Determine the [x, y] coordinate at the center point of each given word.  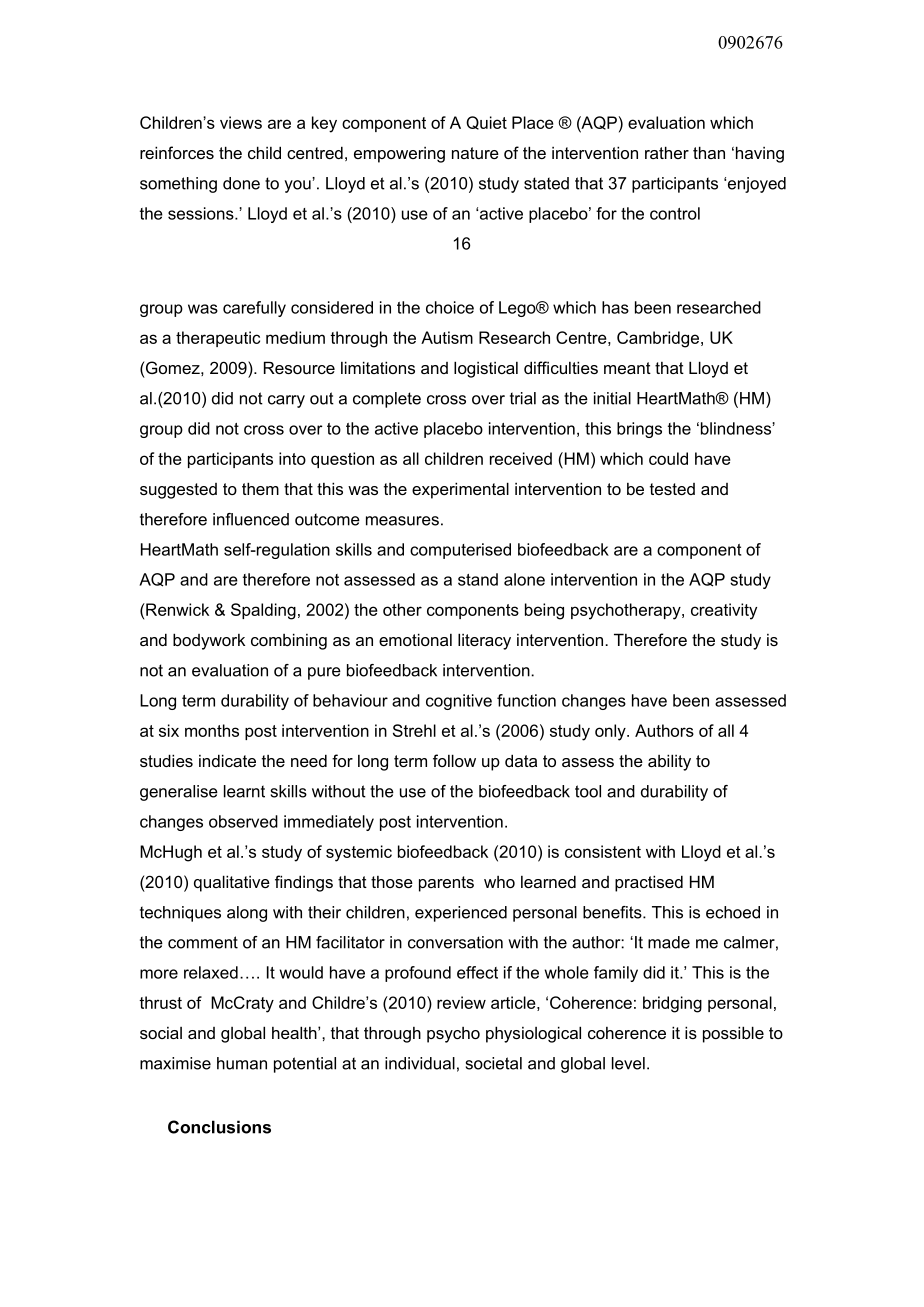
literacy [484, 641]
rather [667, 152]
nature [475, 153]
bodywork [209, 641]
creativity [724, 611]
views [241, 122]
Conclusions [219, 1127]
